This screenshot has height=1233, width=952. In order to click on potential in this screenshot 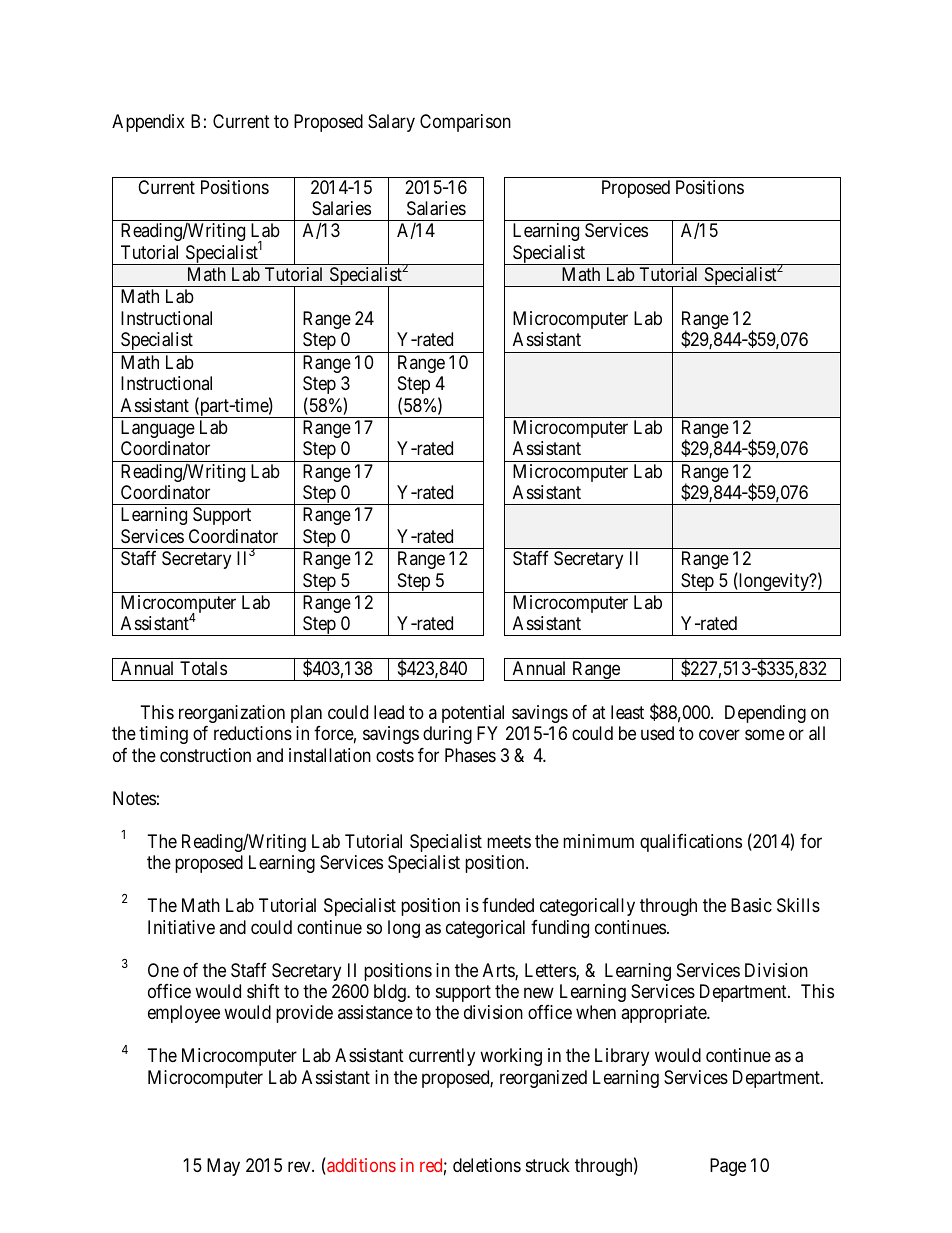, I will do `click(473, 714)`.
